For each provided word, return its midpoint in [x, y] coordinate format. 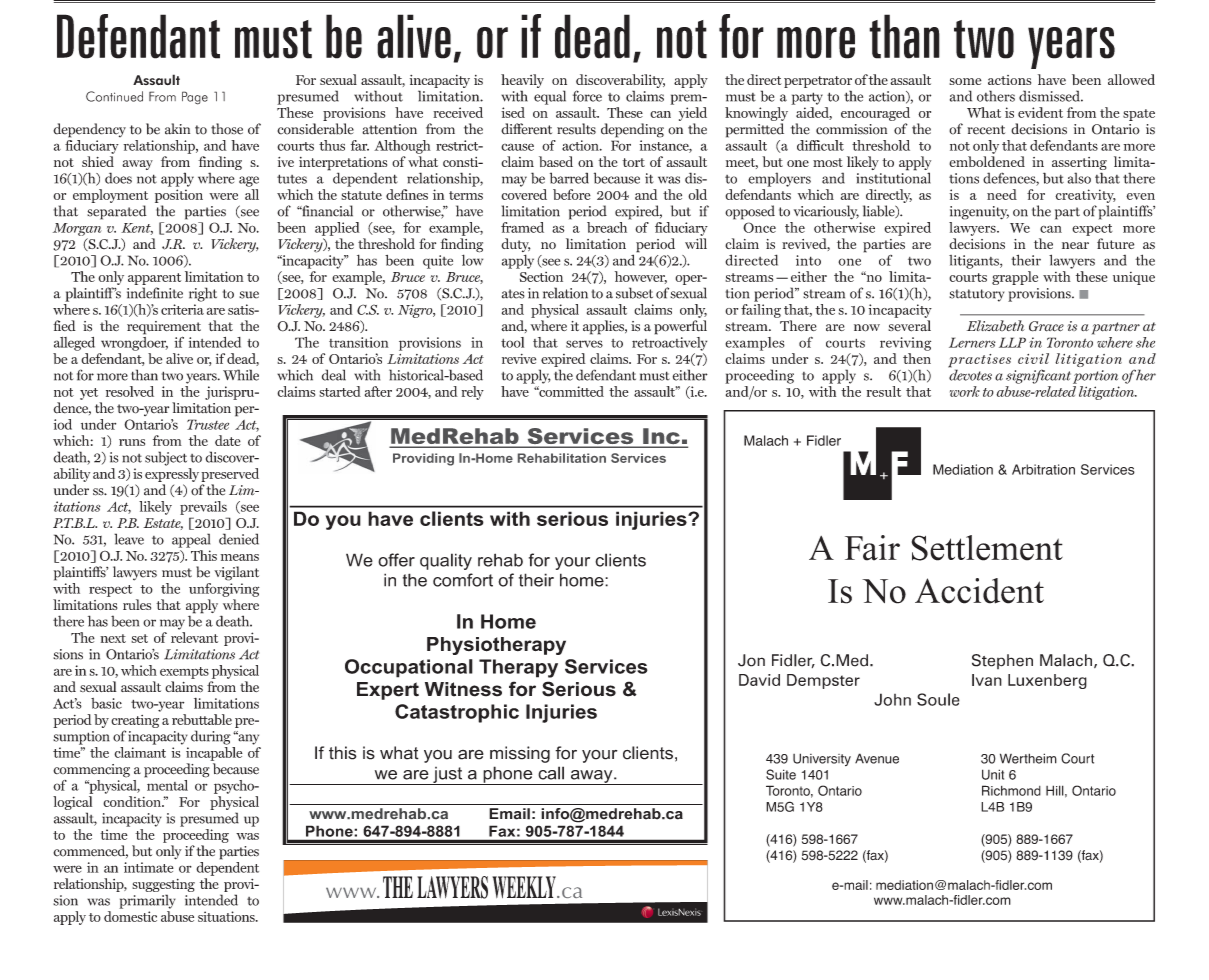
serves [584, 344]
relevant [194, 637]
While [241, 375]
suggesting [163, 887]
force [587, 96]
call [551, 773]
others [996, 96]
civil [1033, 358]
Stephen [1002, 661]
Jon [751, 660]
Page [195, 98]
